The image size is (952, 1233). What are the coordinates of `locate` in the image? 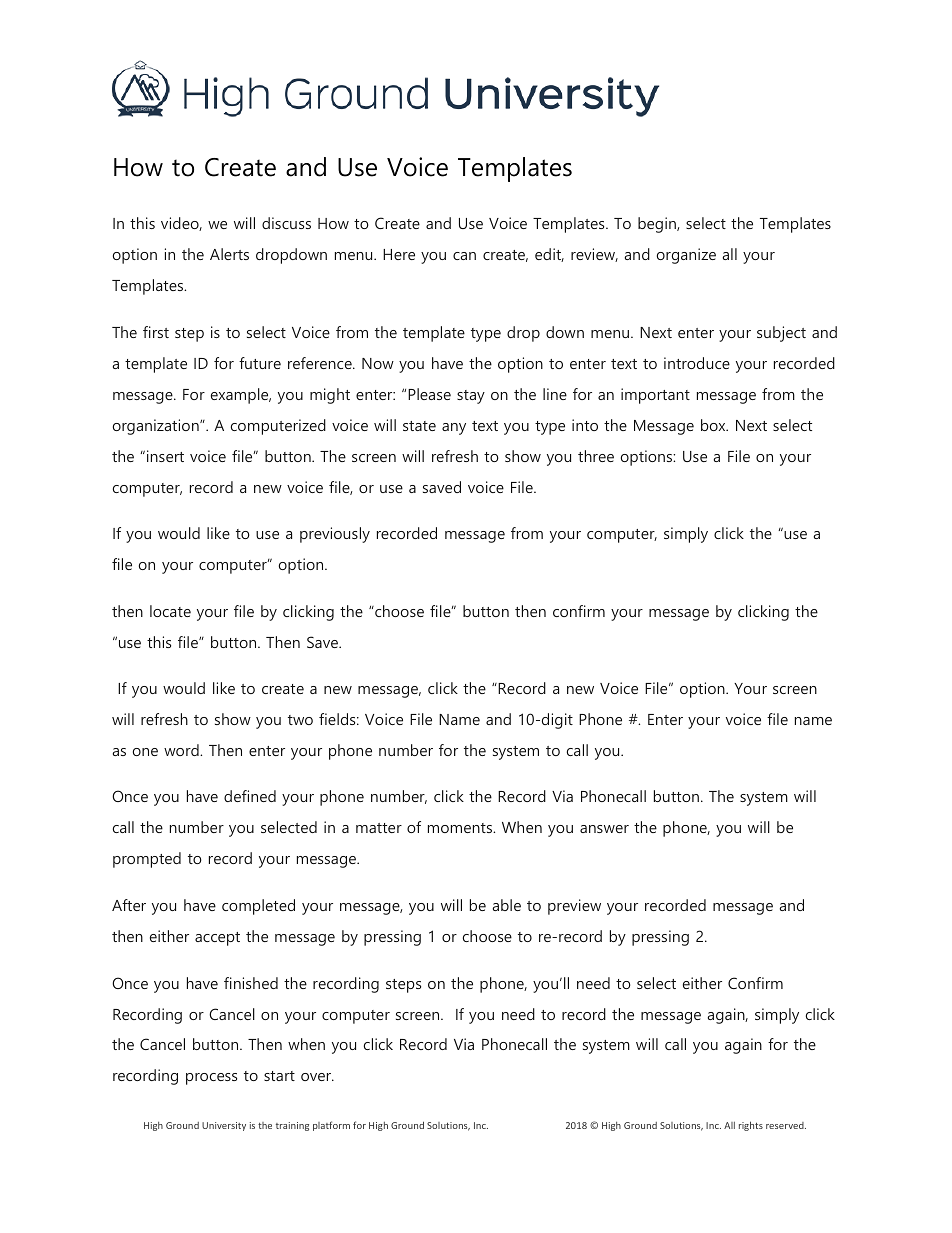 It's located at (170, 611).
